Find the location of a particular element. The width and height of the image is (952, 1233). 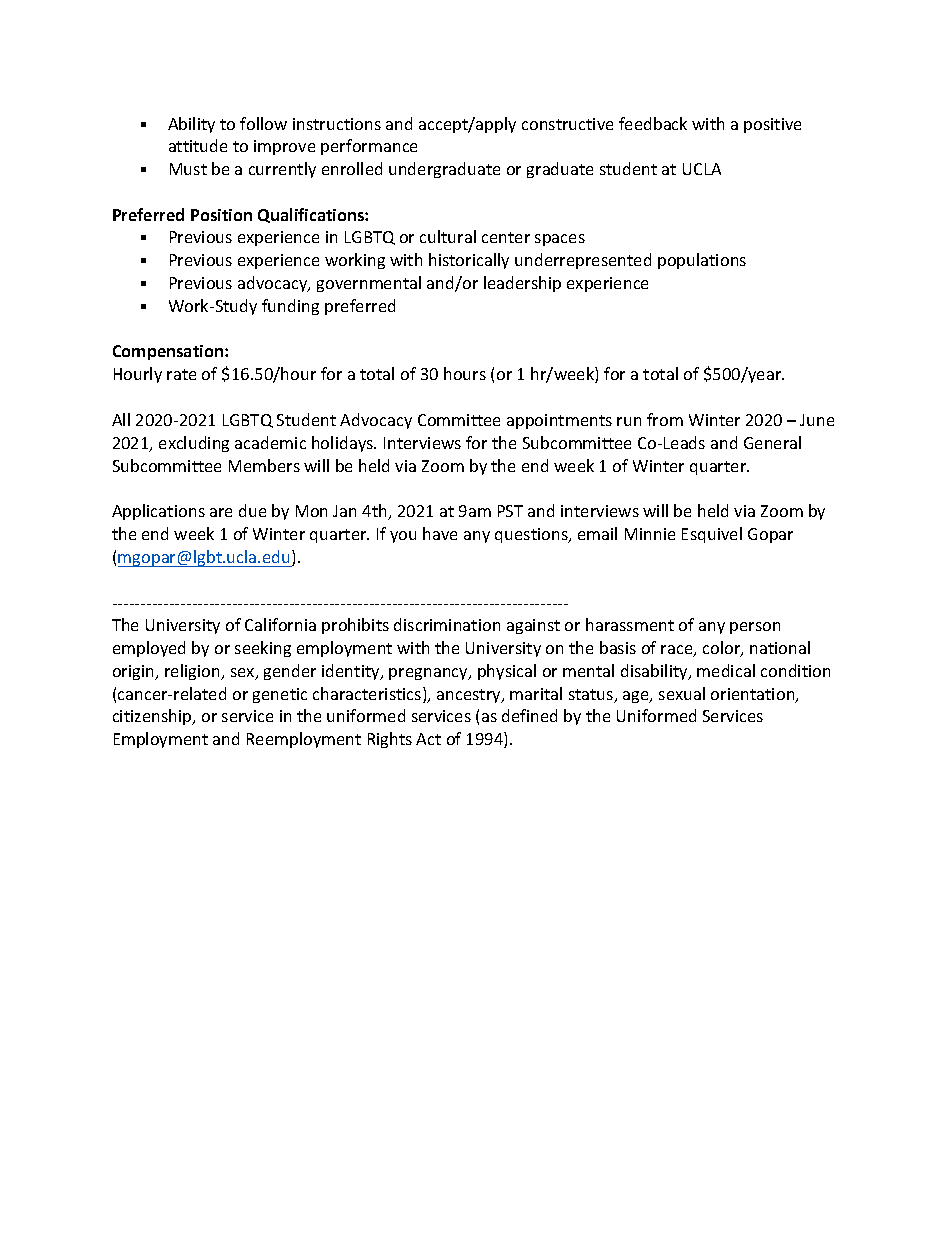

positive is located at coordinates (772, 125).
